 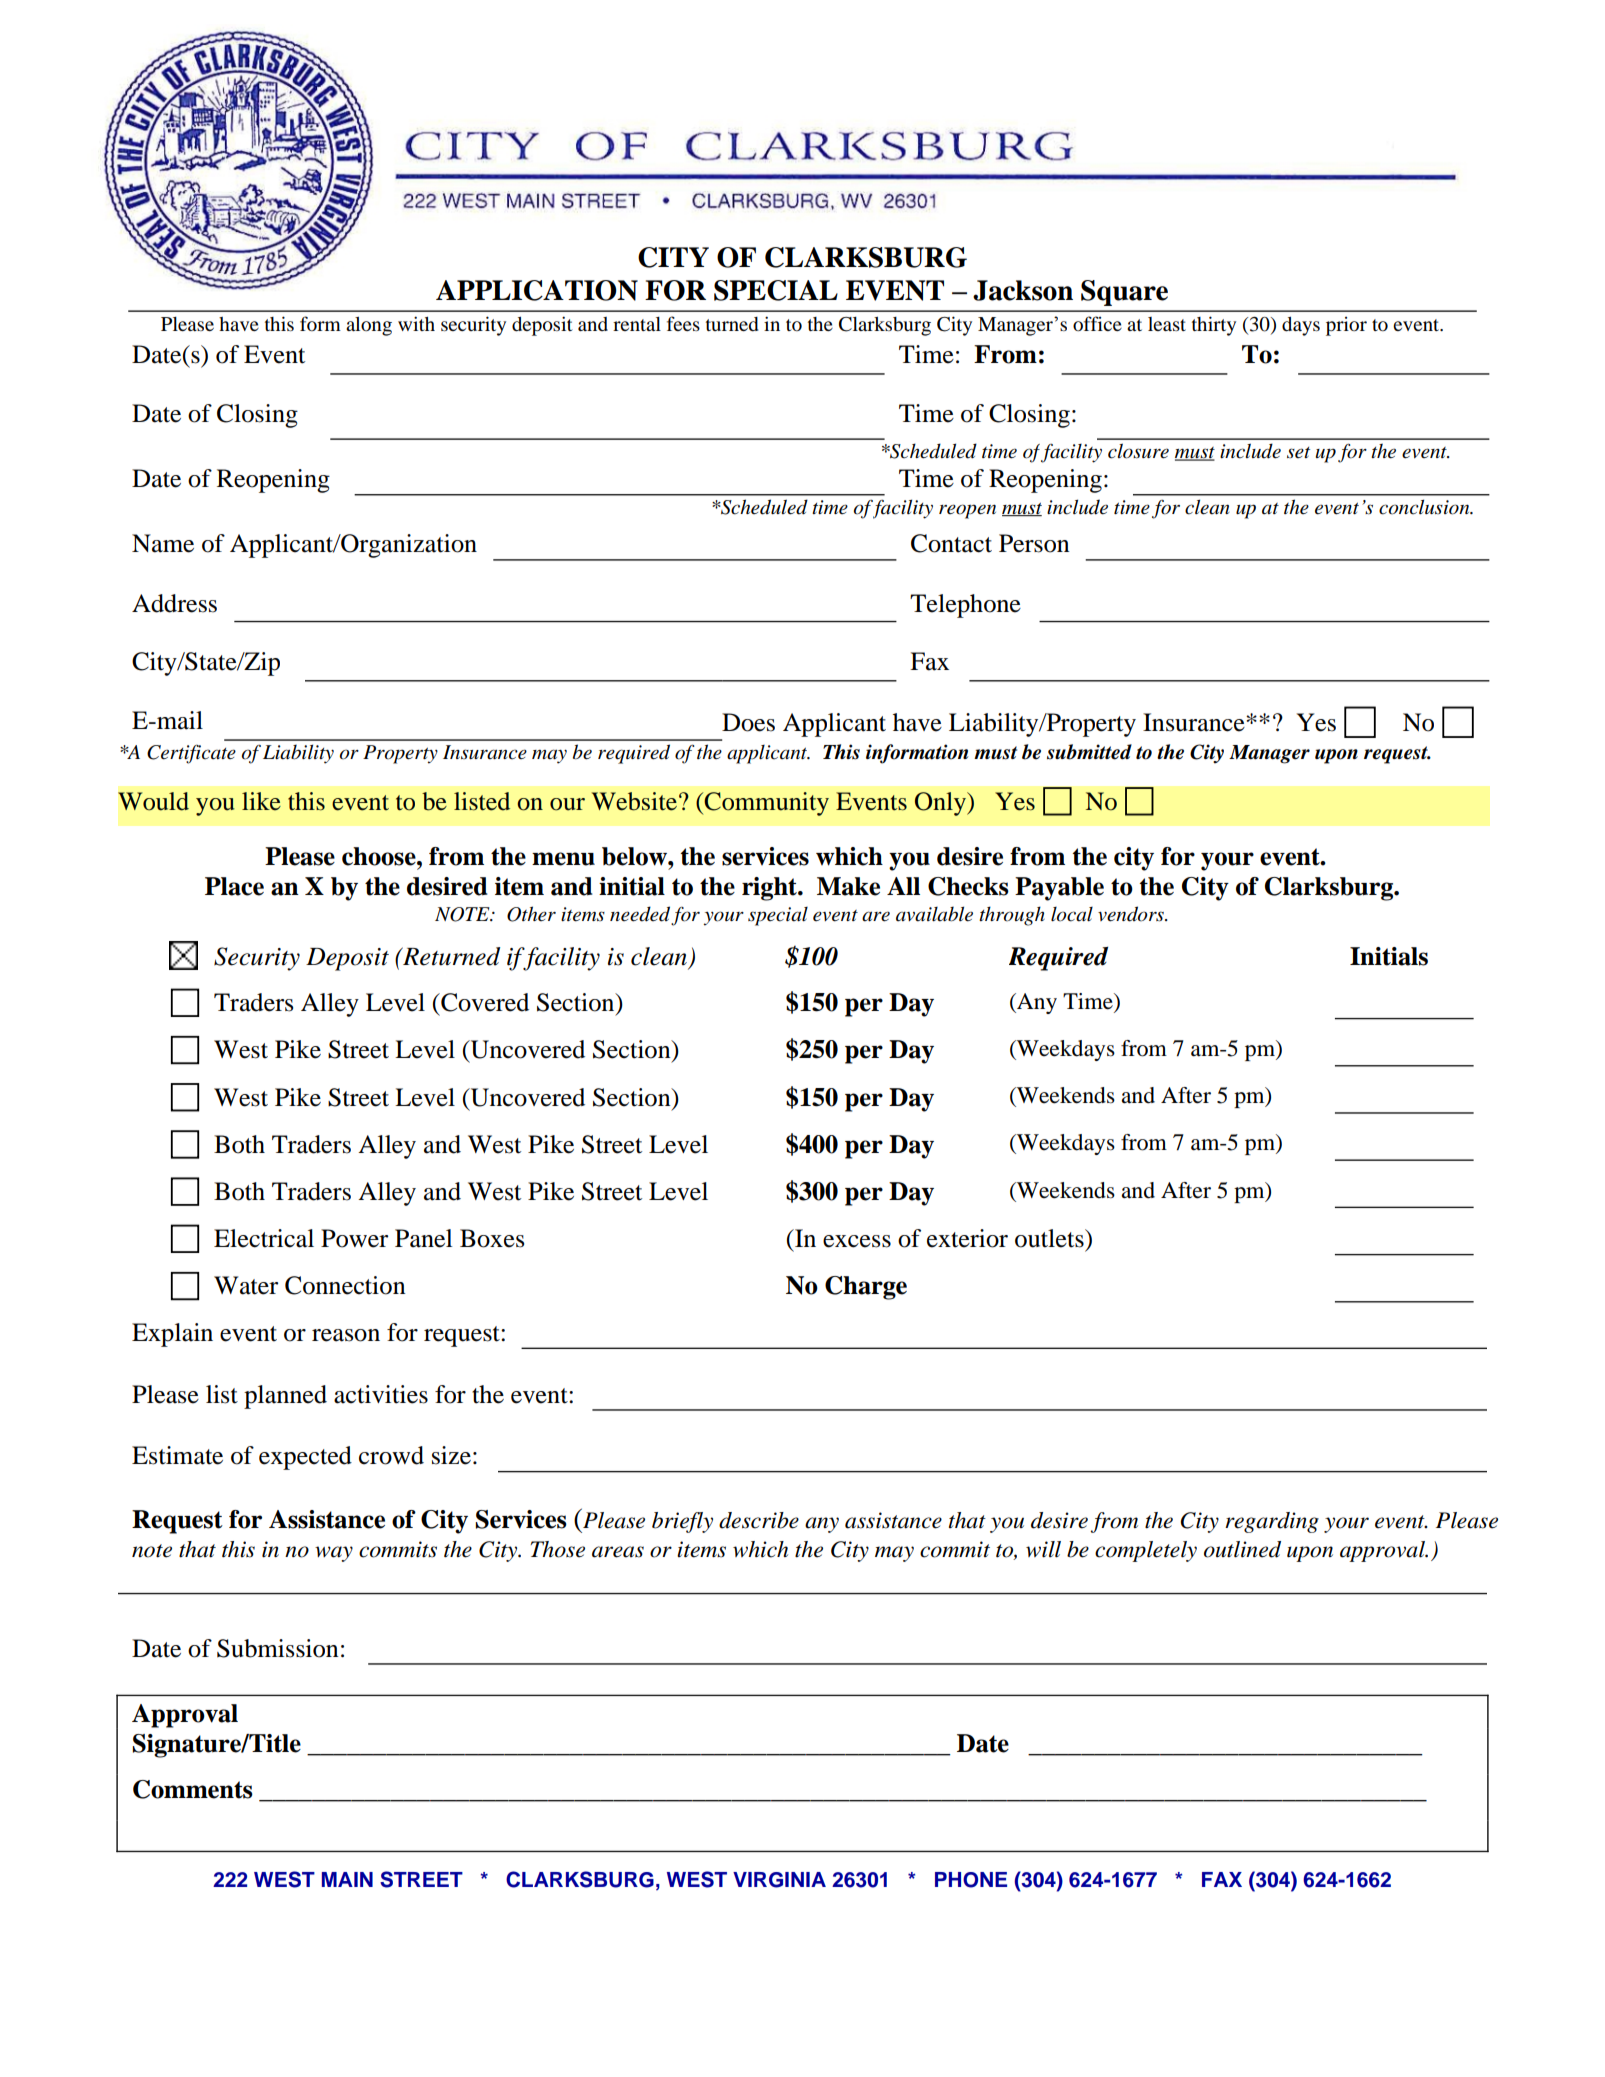 I want to click on excess, so click(x=857, y=1241).
